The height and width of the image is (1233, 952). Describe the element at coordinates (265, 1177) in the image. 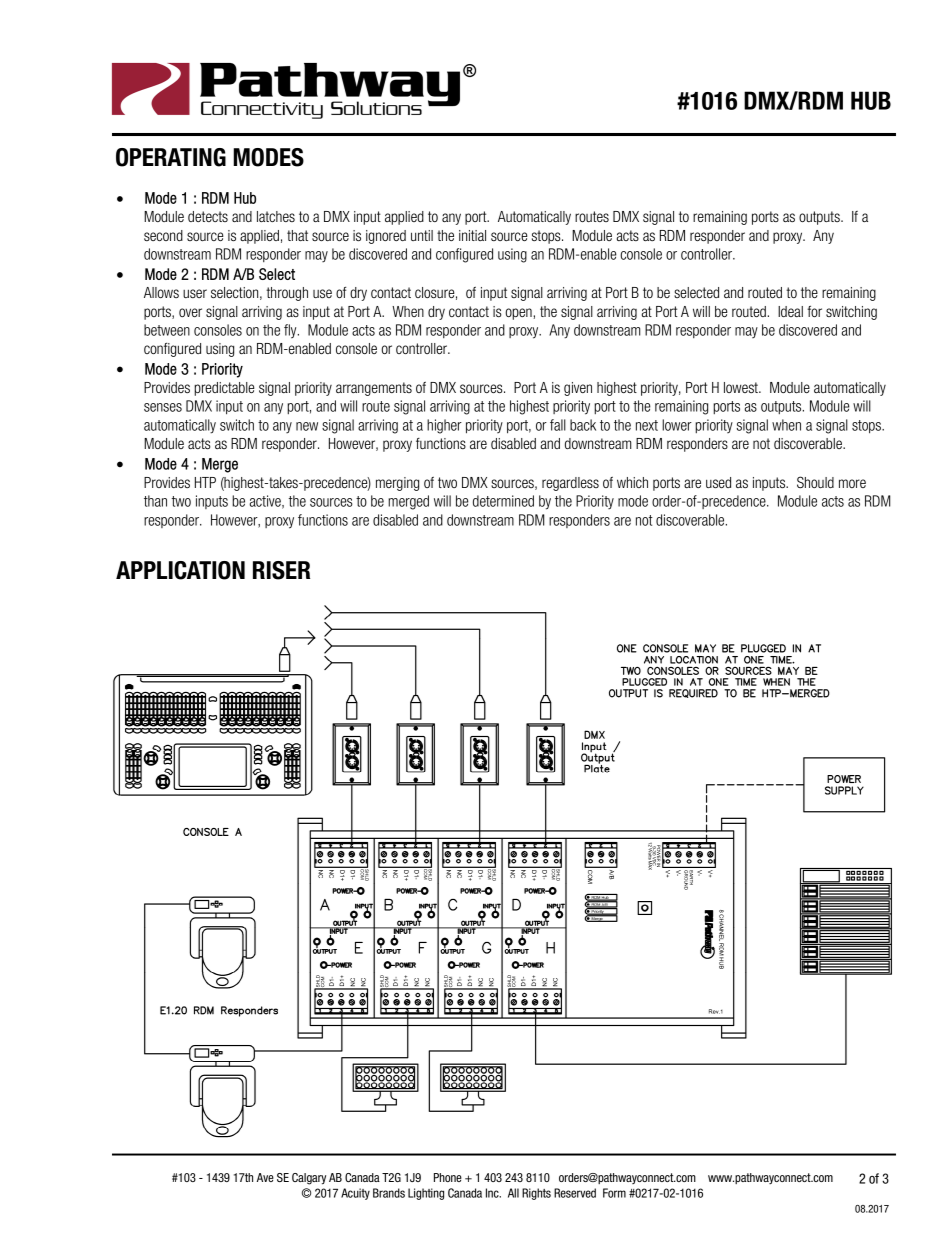

I see `Ave` at that location.
